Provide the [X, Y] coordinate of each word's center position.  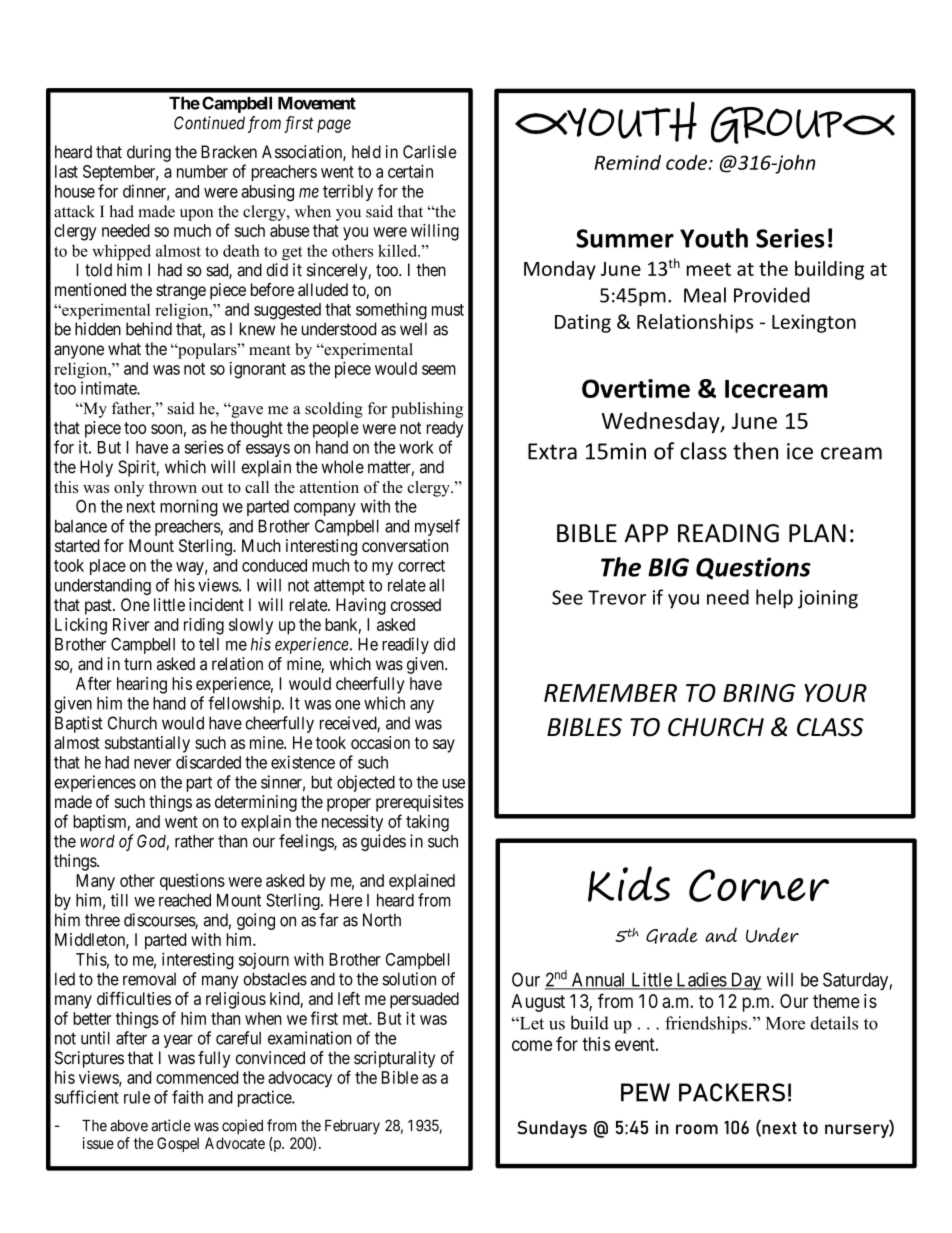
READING [728, 533]
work [416, 447]
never [152, 764]
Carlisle [429, 152]
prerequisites [420, 803]
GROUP [777, 125]
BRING [759, 693]
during [149, 153]
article [171, 1125]
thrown [173, 487]
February [352, 1127]
